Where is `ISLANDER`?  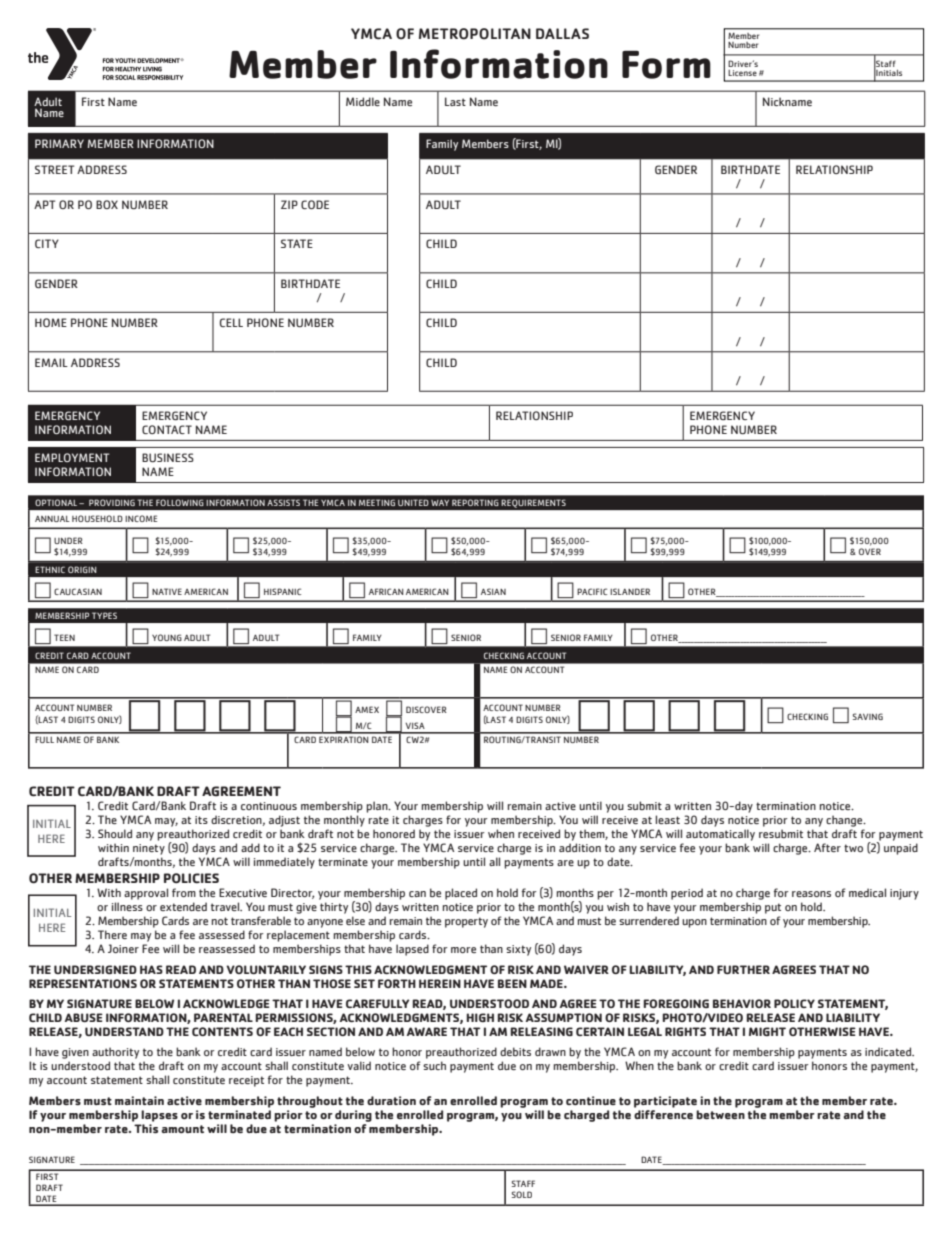 ISLANDER is located at coordinates (630, 591).
